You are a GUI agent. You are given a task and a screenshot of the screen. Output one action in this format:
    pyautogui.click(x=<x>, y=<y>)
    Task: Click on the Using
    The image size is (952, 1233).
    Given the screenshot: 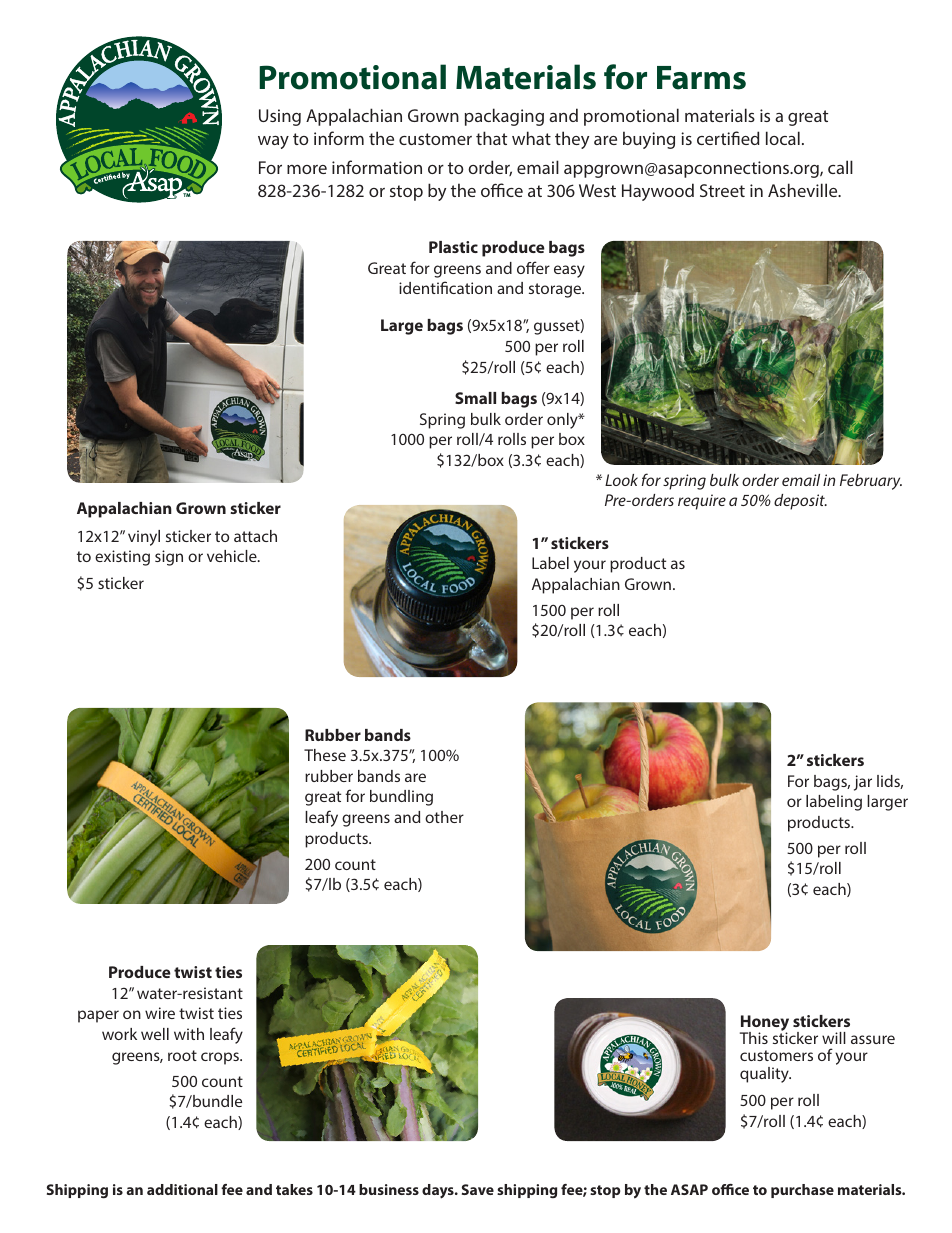 What is the action you would take?
    pyautogui.click(x=280, y=117)
